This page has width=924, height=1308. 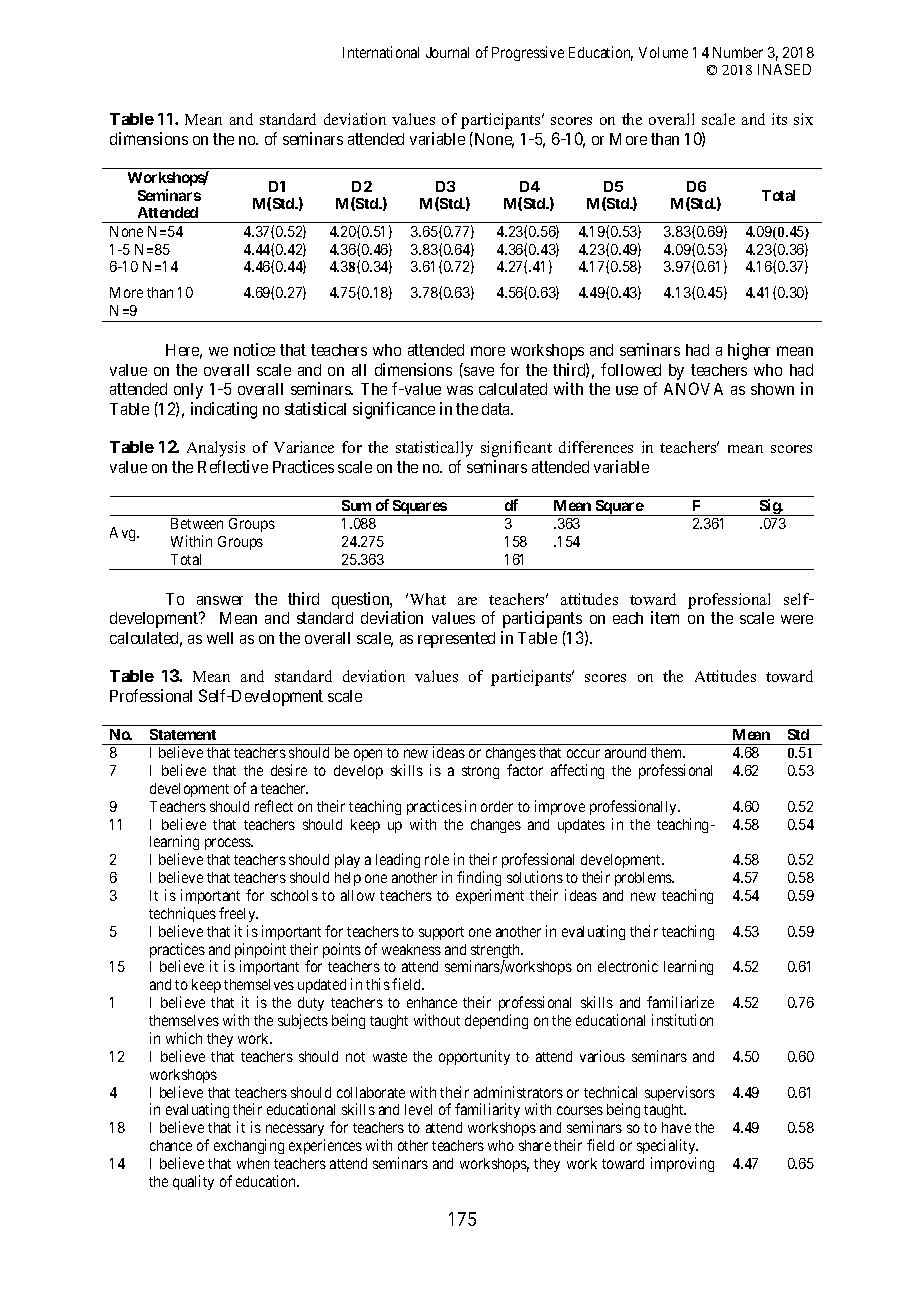 I want to click on Number, so click(x=738, y=52).
